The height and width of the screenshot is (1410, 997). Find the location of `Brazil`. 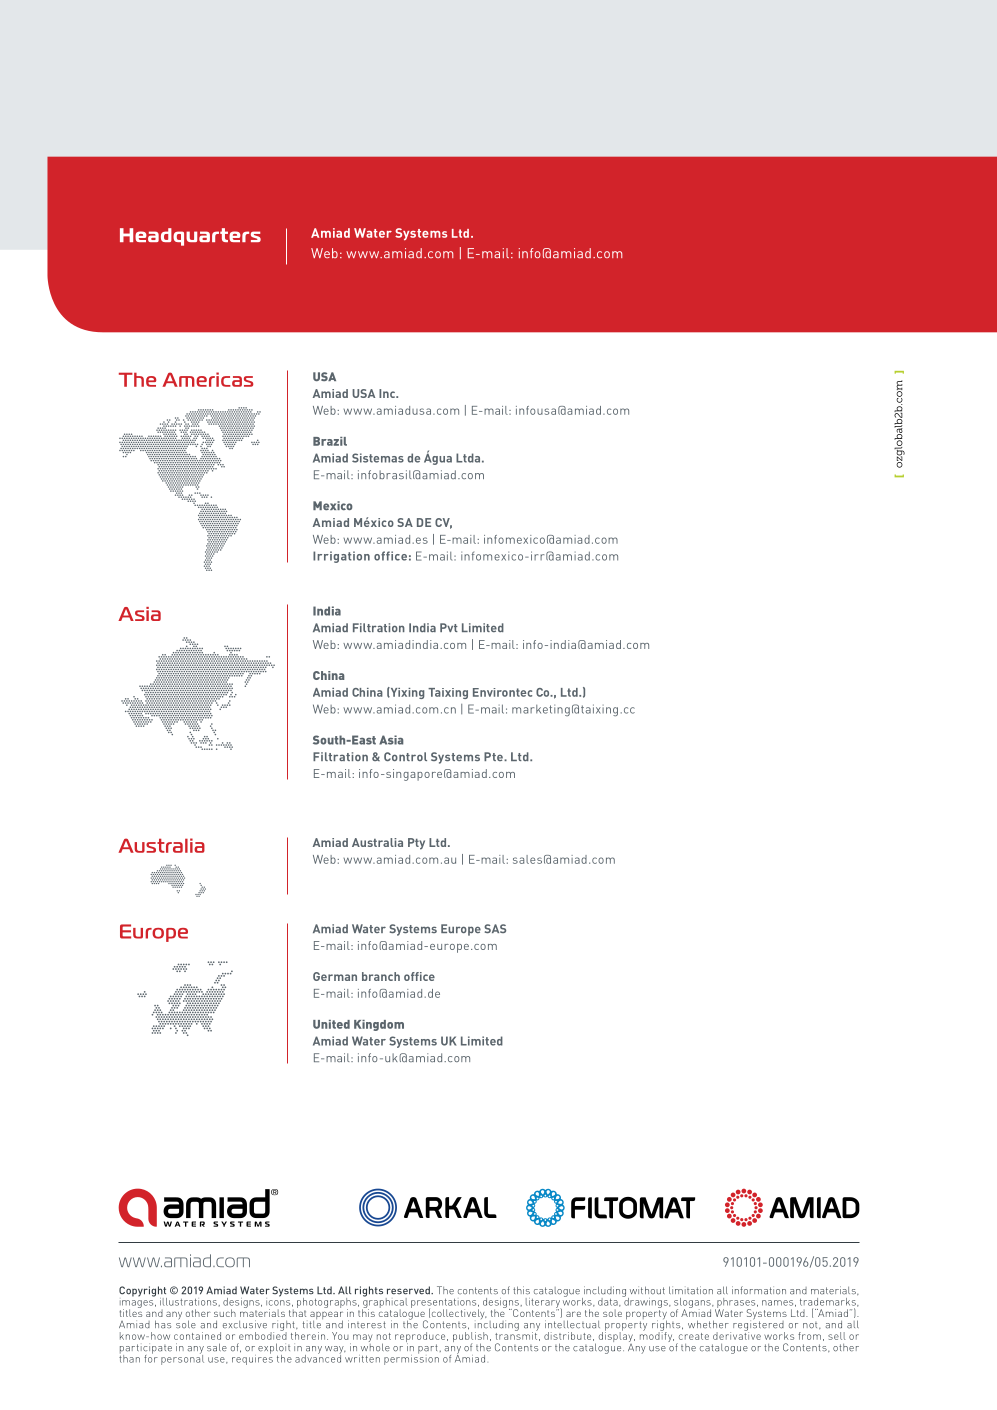

Brazil is located at coordinates (330, 441).
